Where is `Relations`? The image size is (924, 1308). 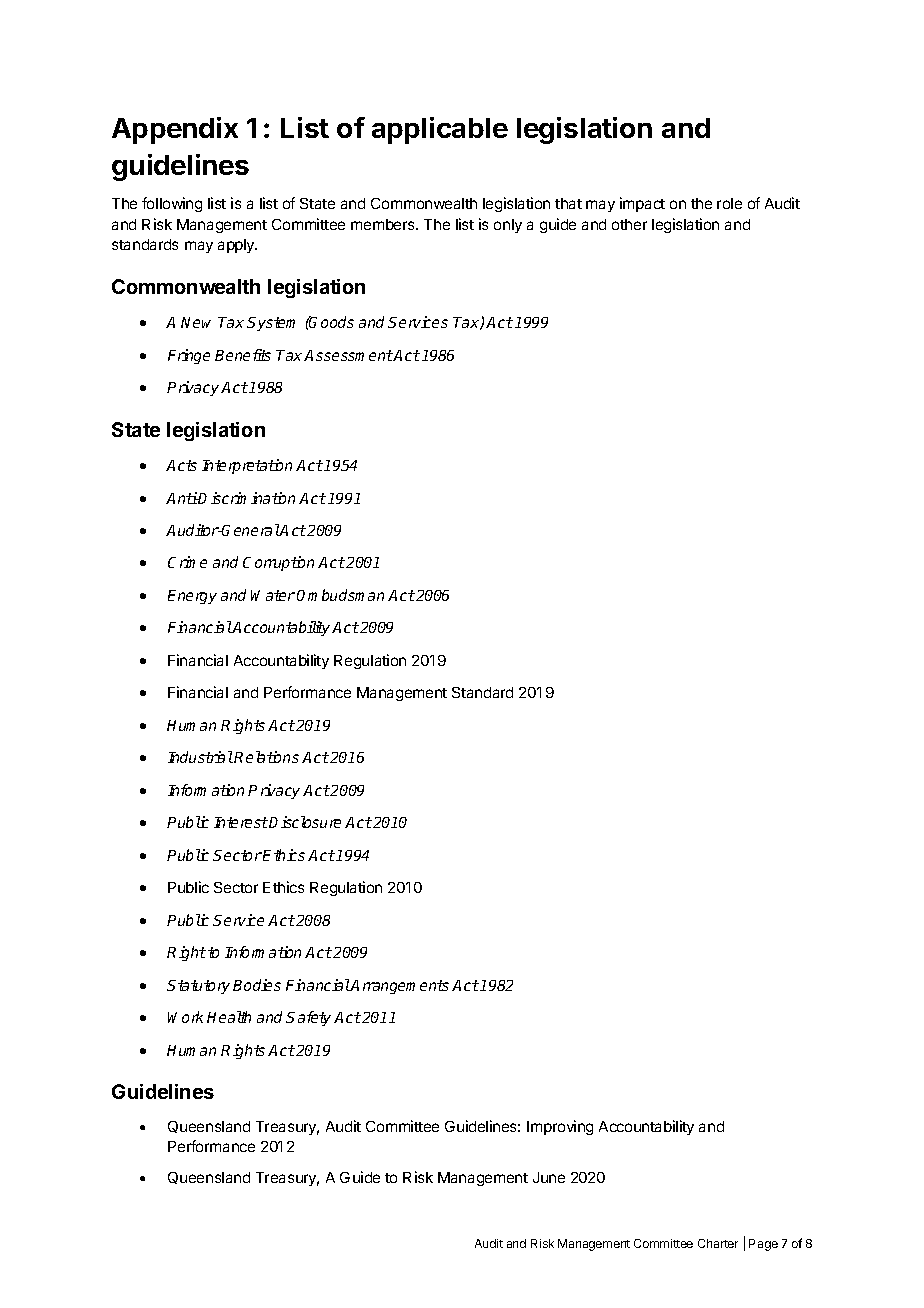 Relations is located at coordinates (266, 757).
